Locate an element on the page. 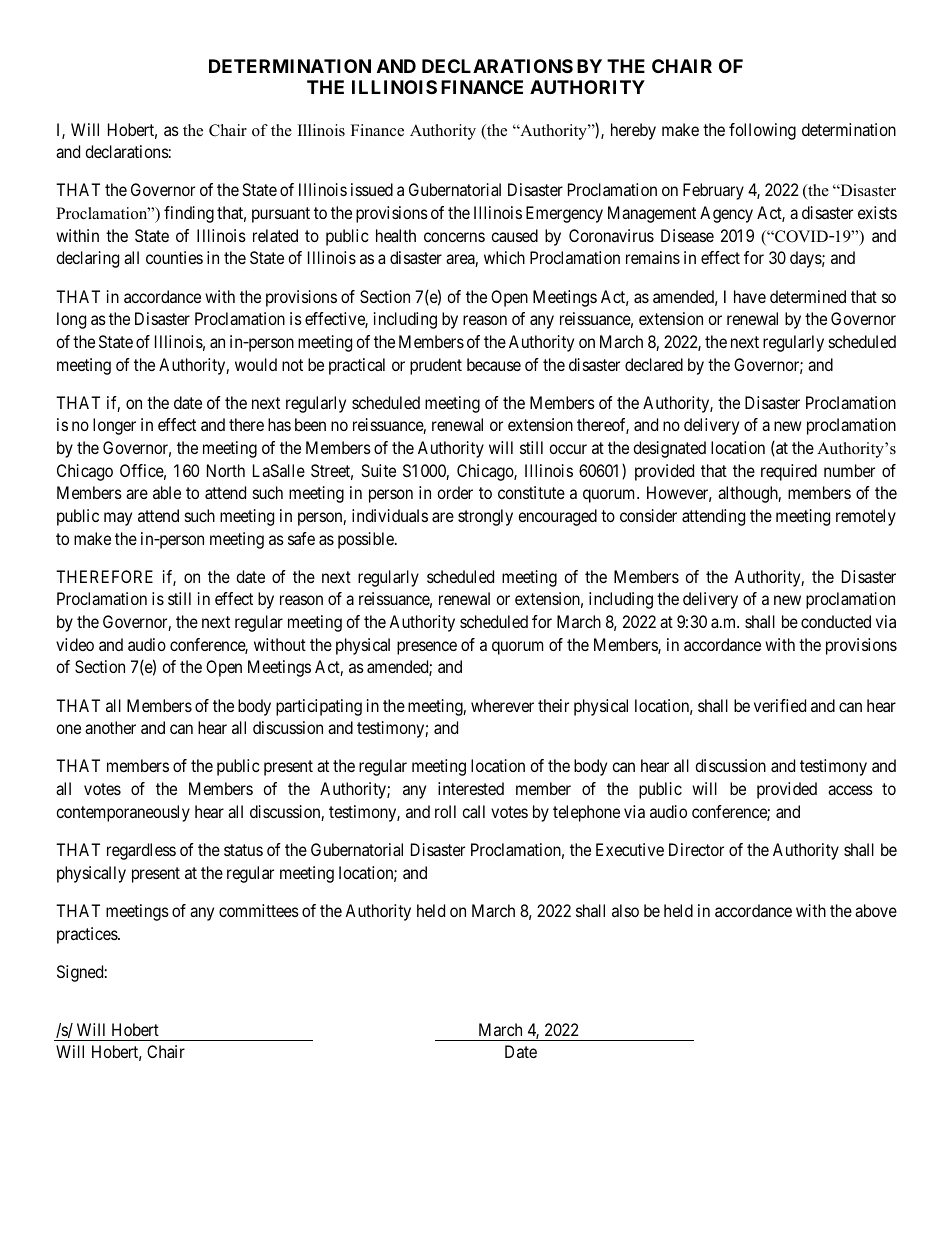 The image size is (952, 1233). following is located at coordinates (762, 131).
